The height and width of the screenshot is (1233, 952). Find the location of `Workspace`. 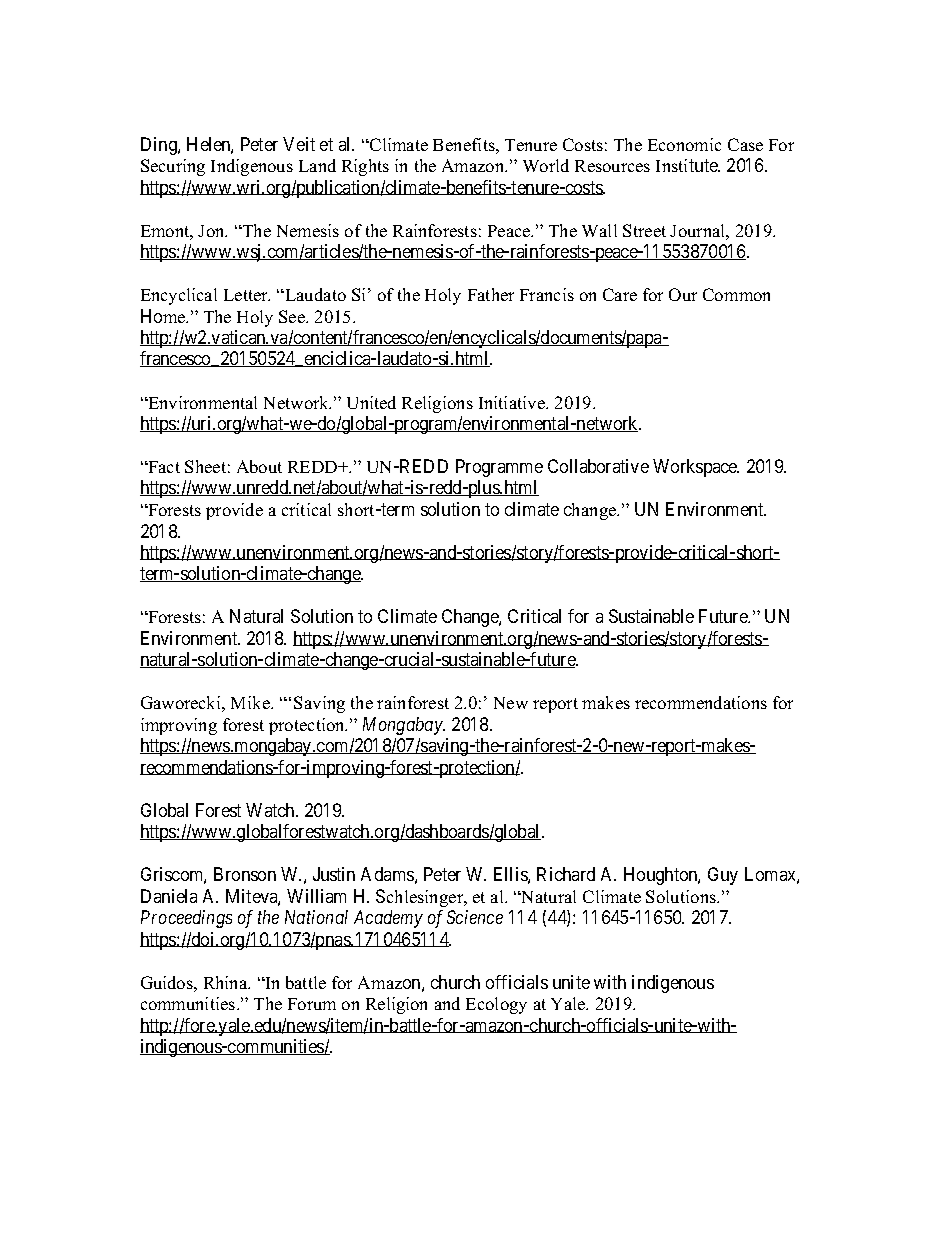

Workspace is located at coordinates (696, 468).
